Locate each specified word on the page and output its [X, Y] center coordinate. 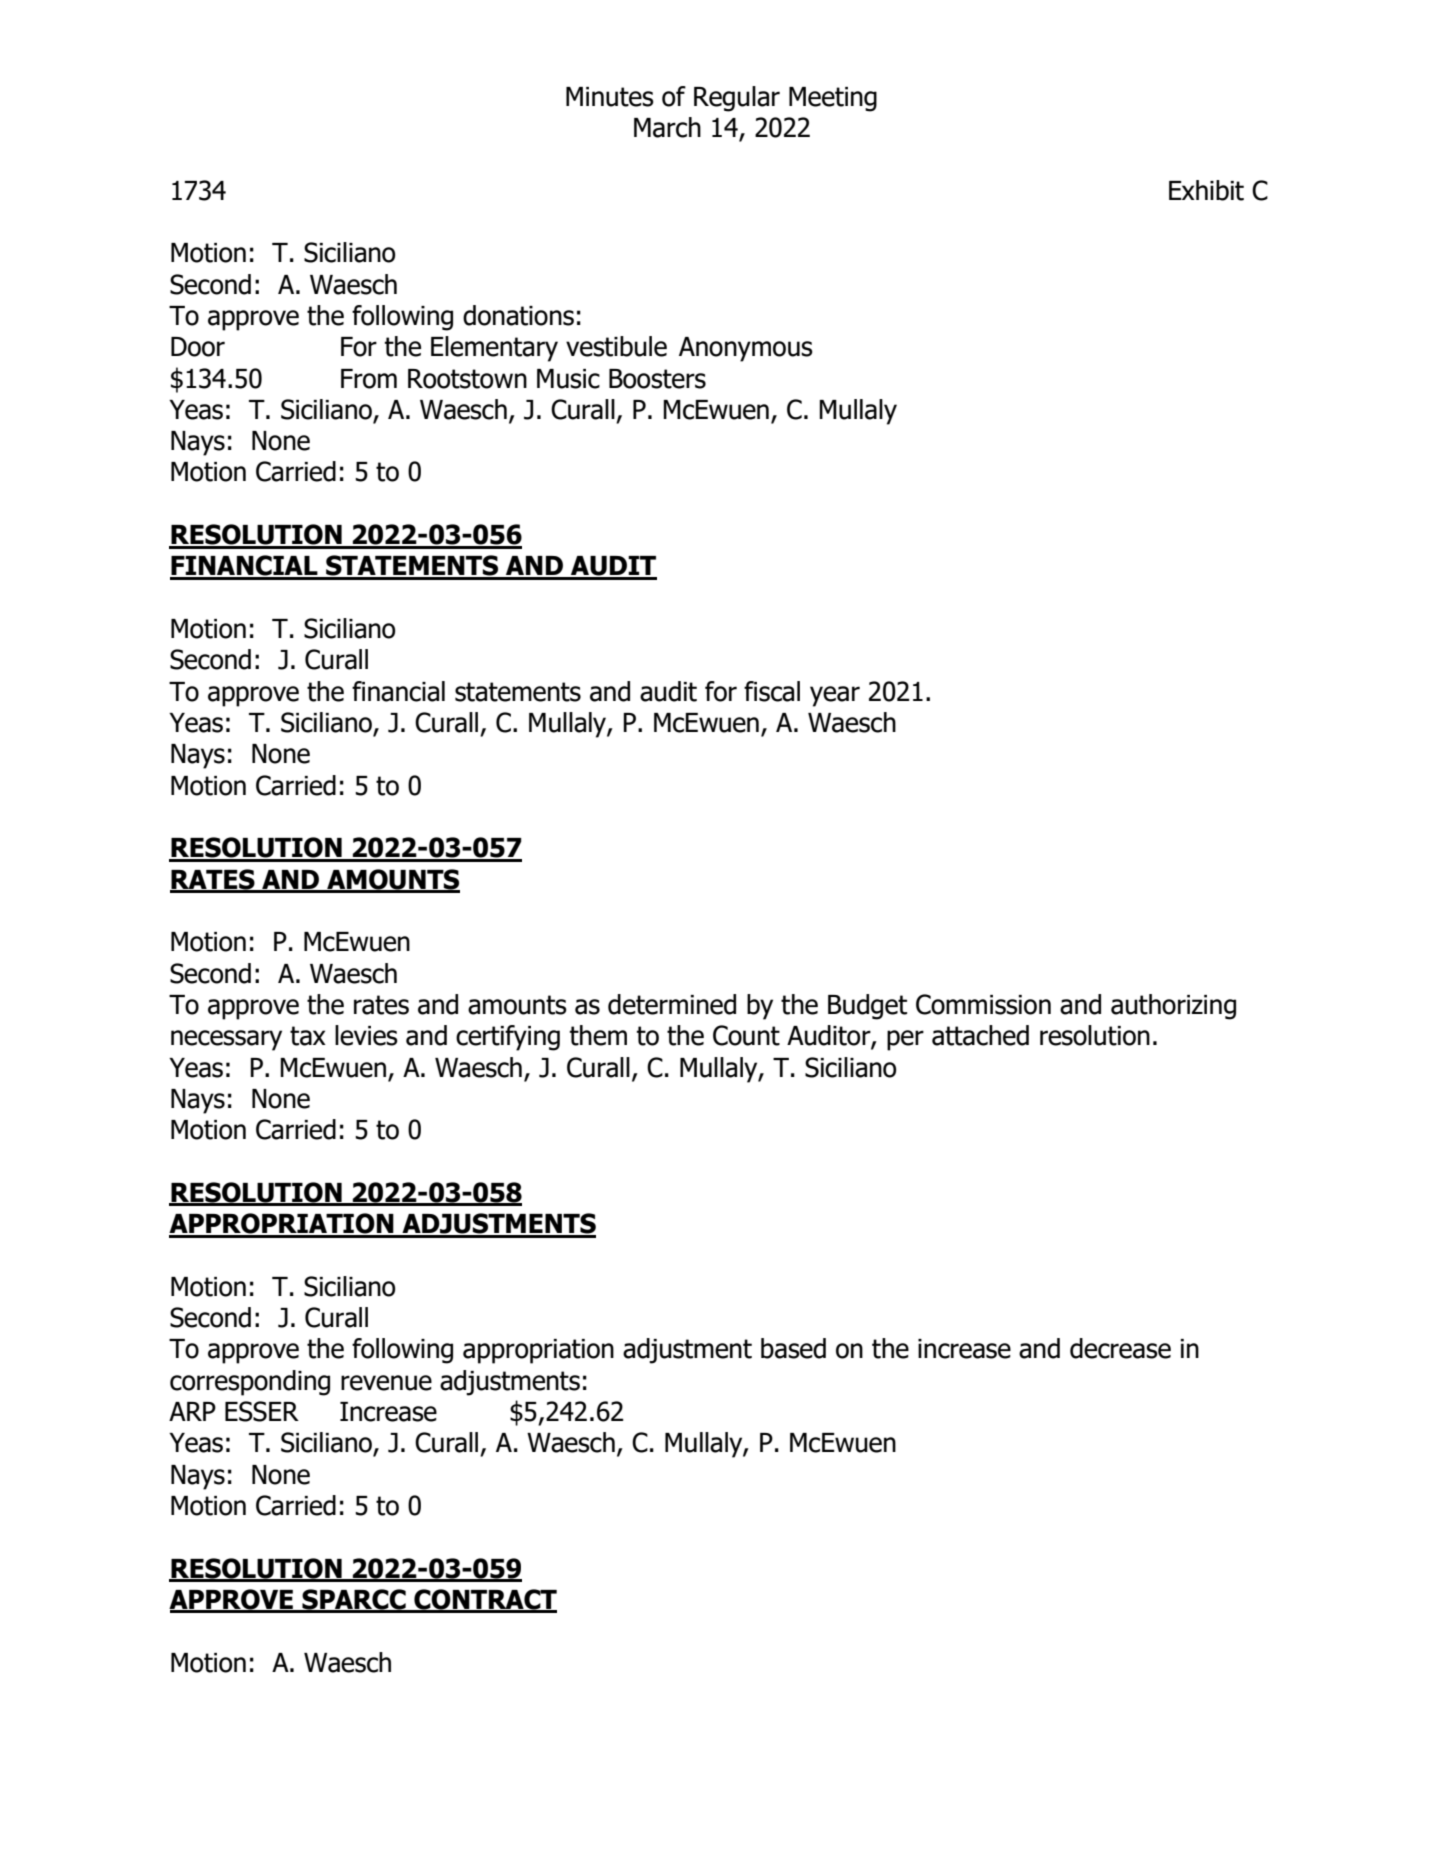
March [667, 127]
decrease [1120, 1348]
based [793, 1348]
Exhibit [1206, 190]
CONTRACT [484, 1600]
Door [198, 347]
